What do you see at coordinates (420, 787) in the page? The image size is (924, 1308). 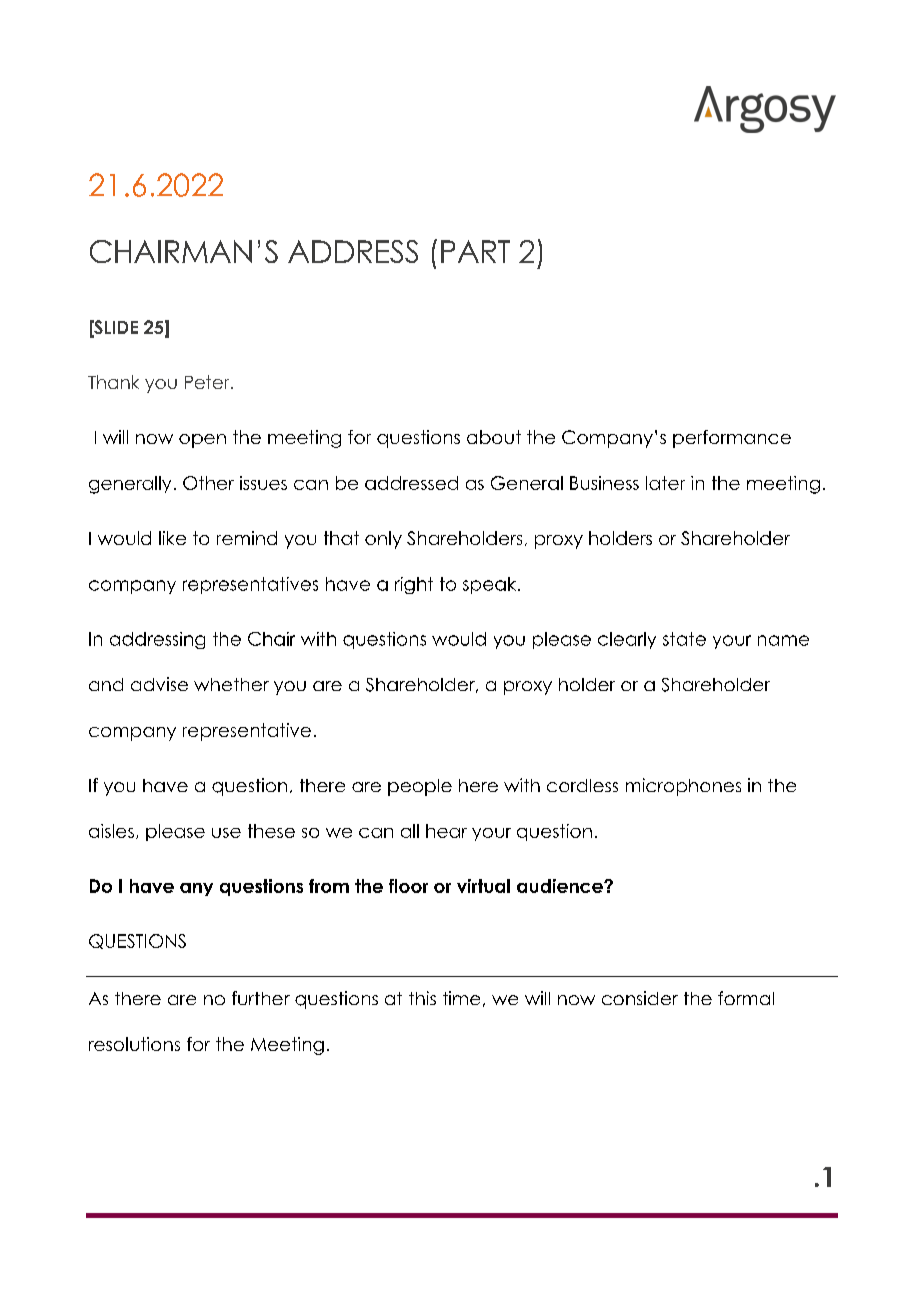 I see `people` at bounding box center [420, 787].
